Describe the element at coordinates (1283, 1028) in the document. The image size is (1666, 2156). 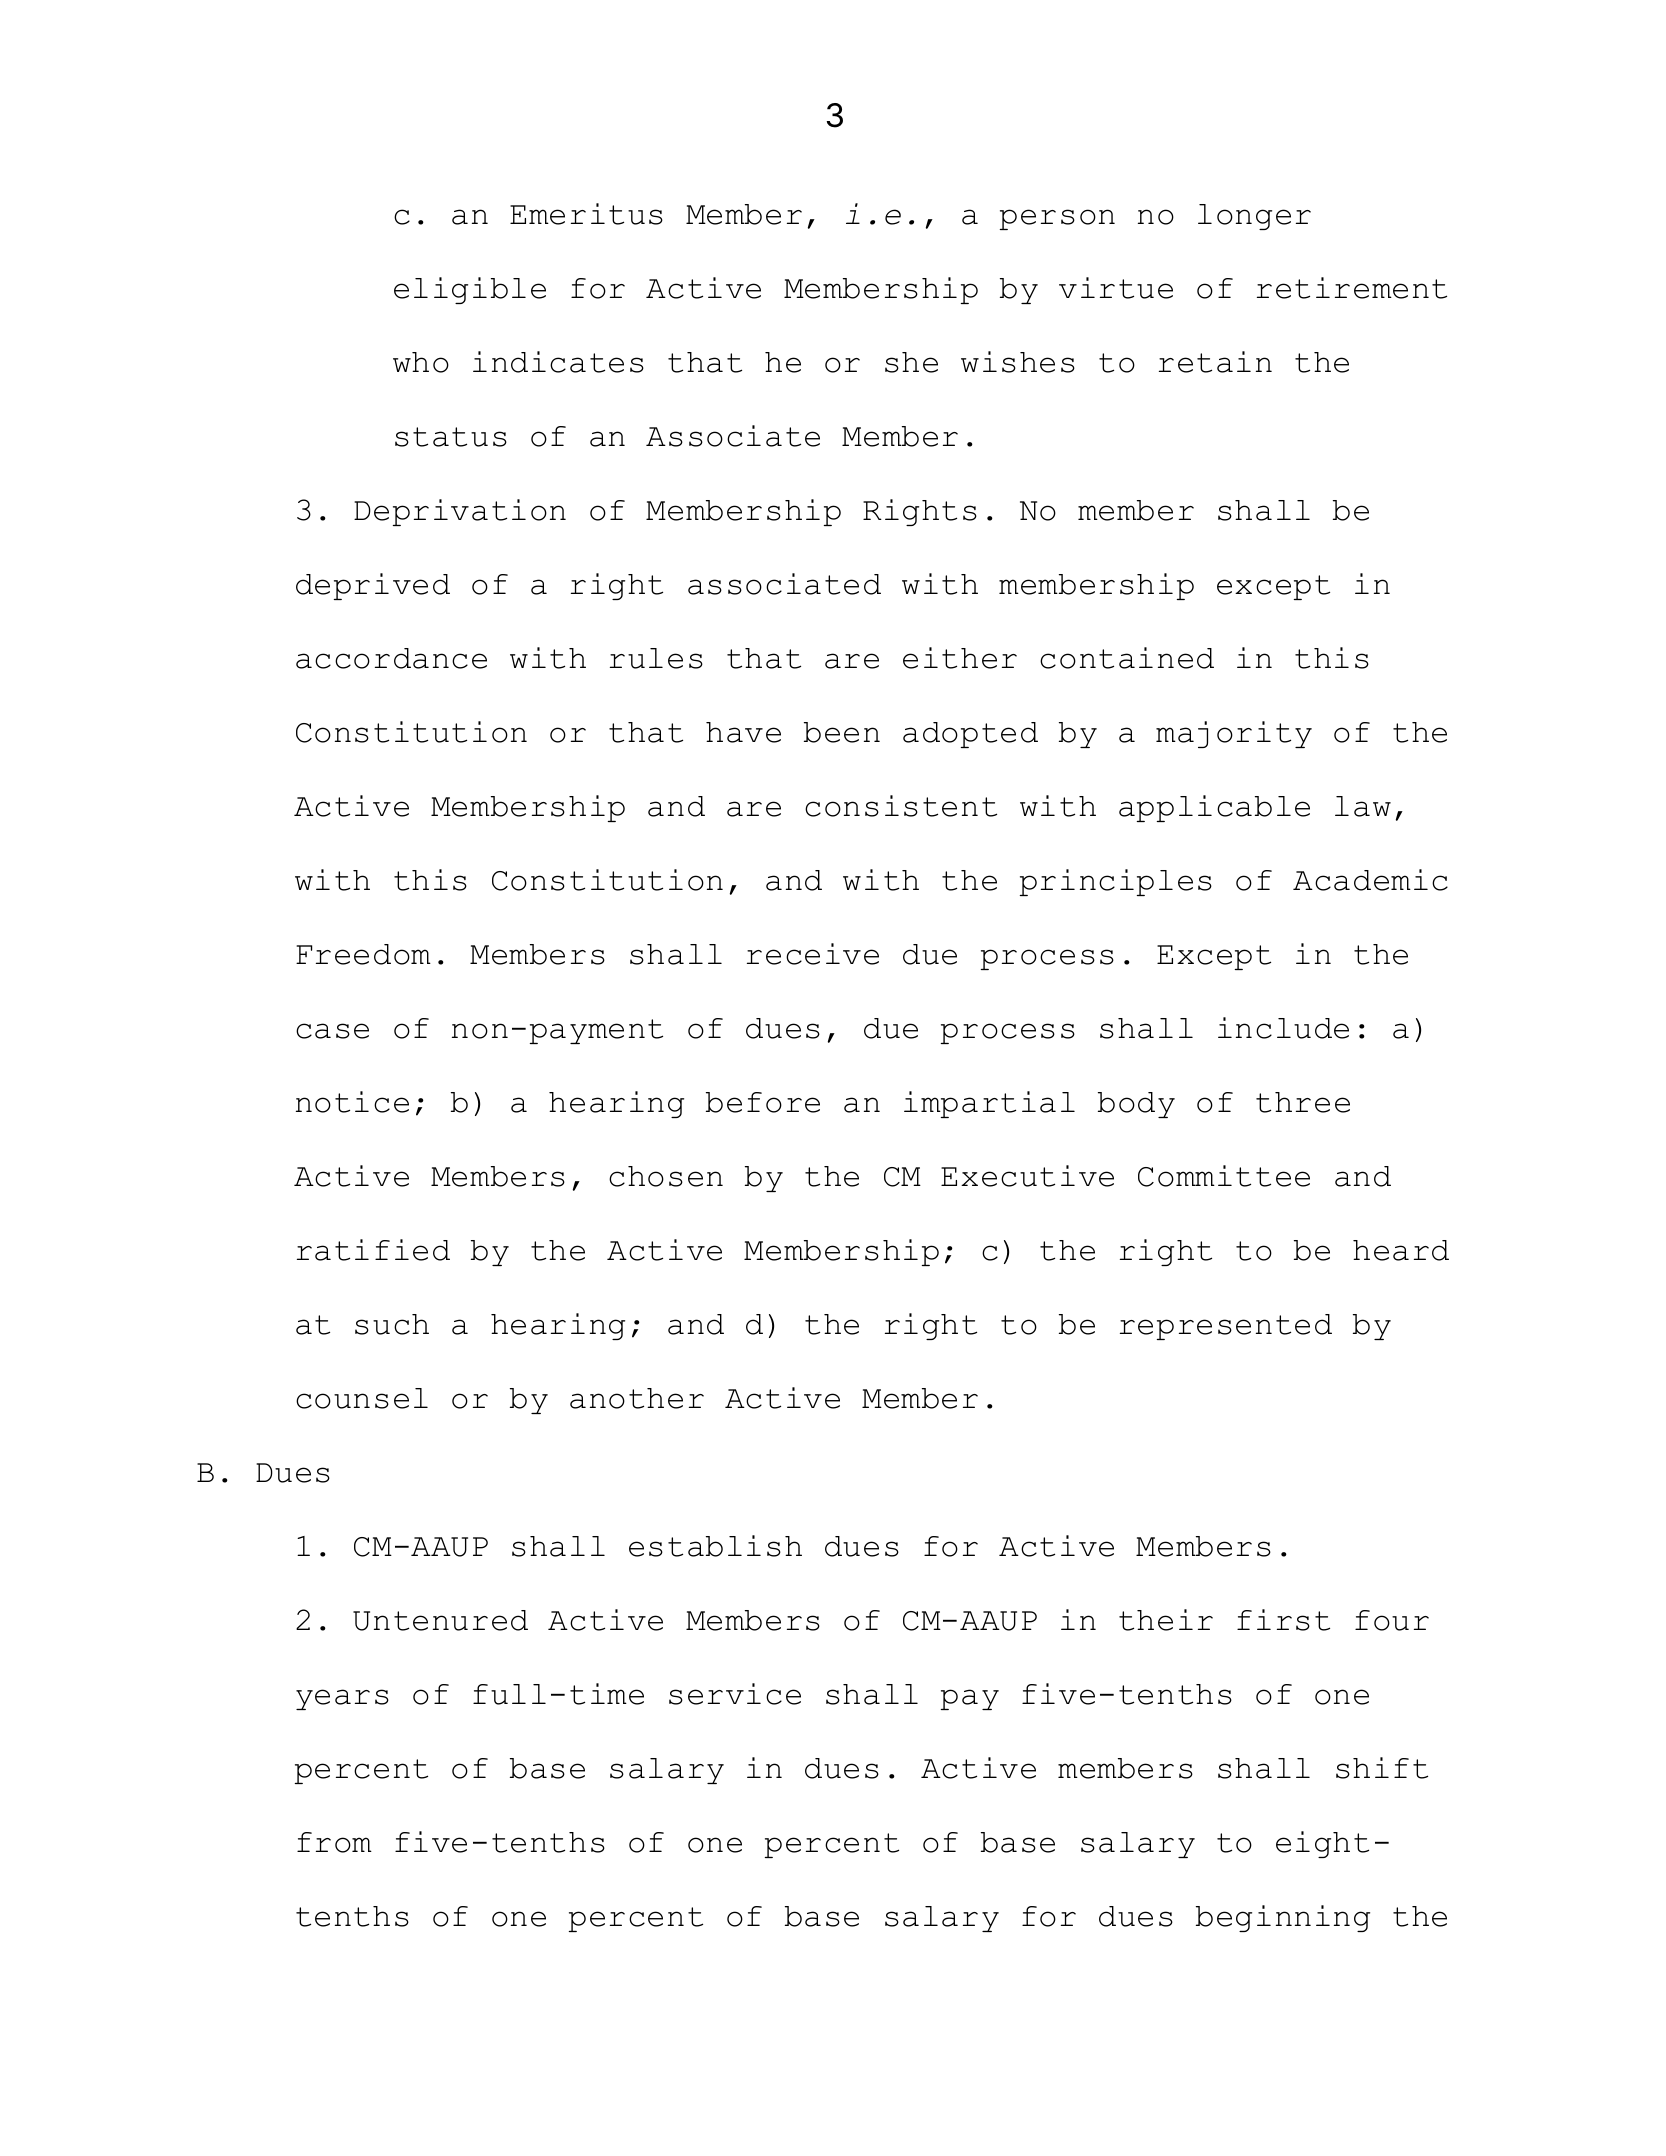
I see `include` at that location.
